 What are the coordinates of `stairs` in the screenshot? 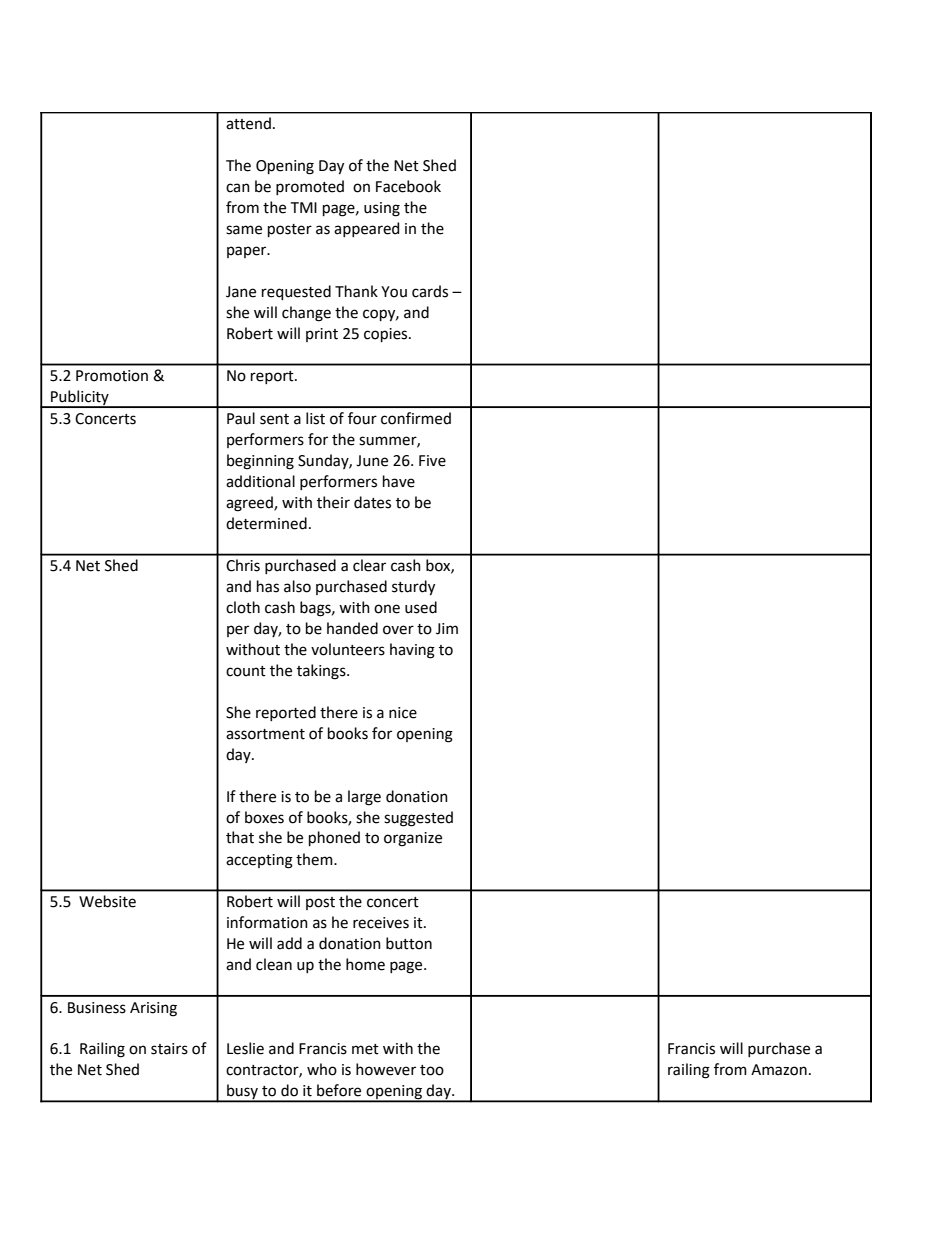 It's located at (169, 1049).
